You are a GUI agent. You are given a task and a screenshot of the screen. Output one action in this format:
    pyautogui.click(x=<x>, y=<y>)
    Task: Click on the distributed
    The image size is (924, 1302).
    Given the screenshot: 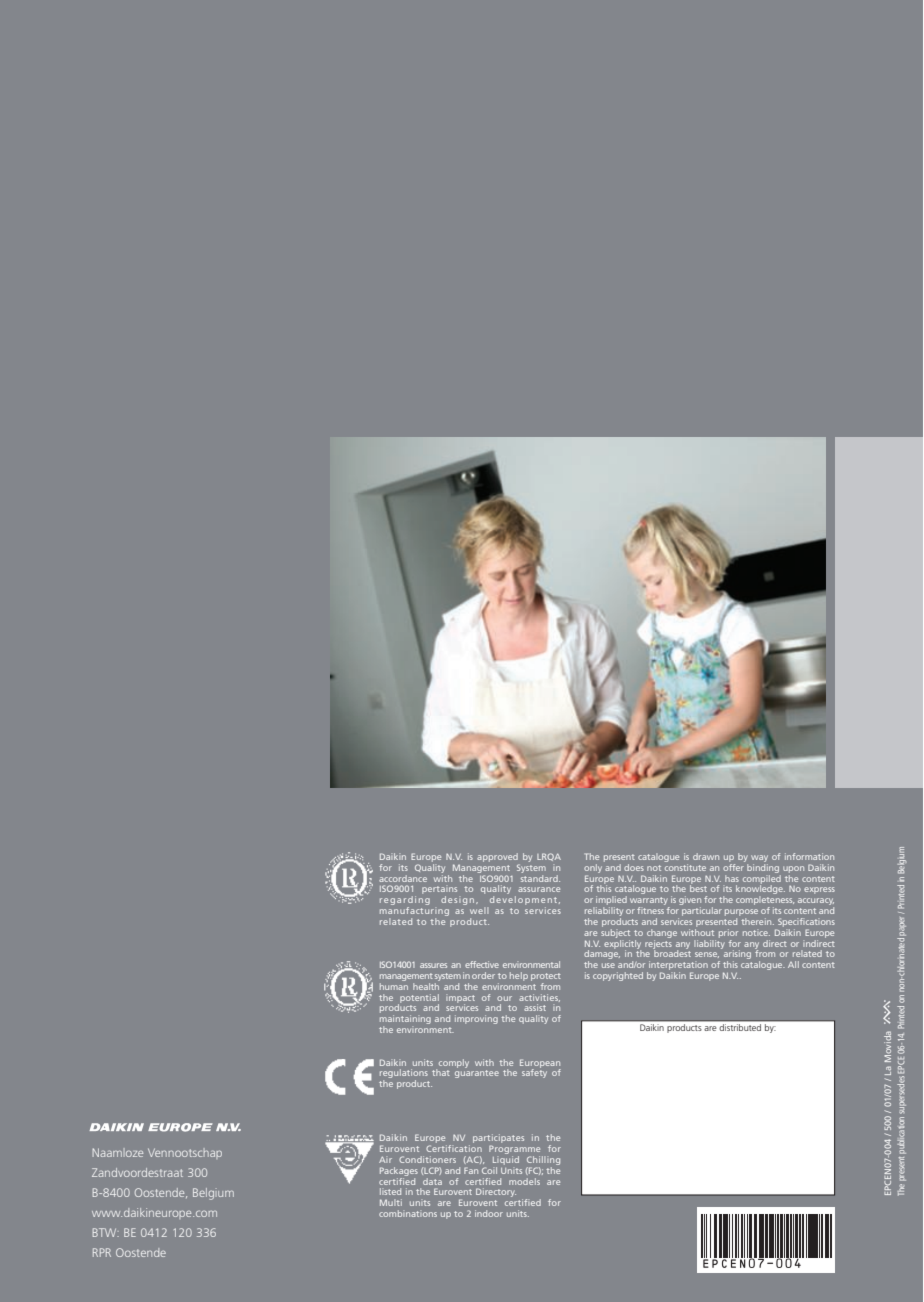 What is the action you would take?
    pyautogui.click(x=740, y=1027)
